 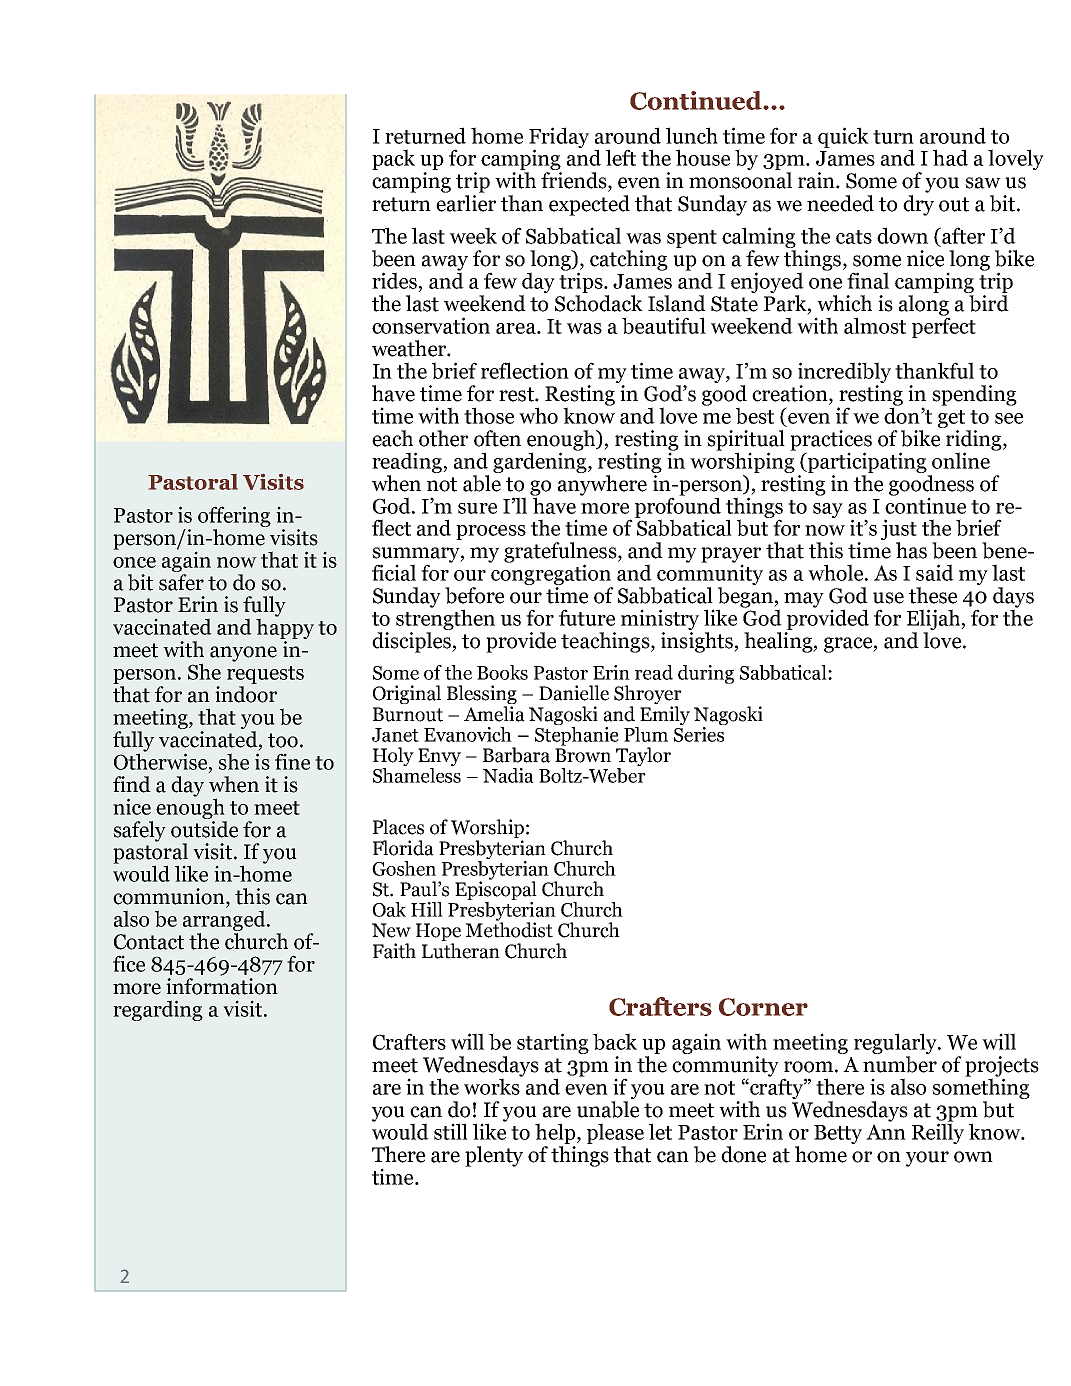 What do you see at coordinates (551, 575) in the document?
I see `congregation` at bounding box center [551, 575].
